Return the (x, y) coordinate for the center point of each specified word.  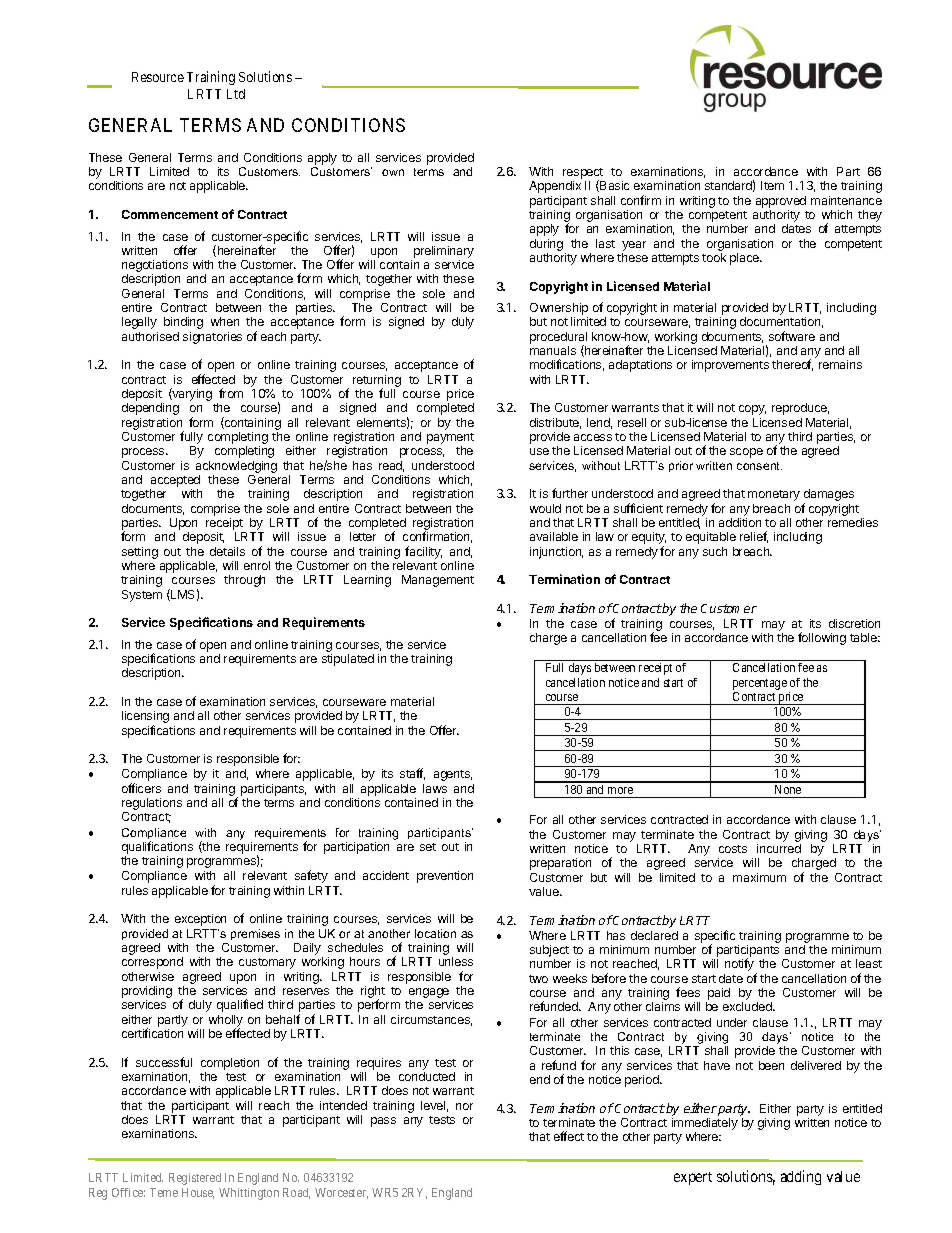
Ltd (236, 94)
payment (450, 440)
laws (435, 788)
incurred (779, 848)
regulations (152, 805)
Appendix (555, 187)
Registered (195, 1179)
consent (759, 466)
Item (772, 185)
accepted (175, 482)
